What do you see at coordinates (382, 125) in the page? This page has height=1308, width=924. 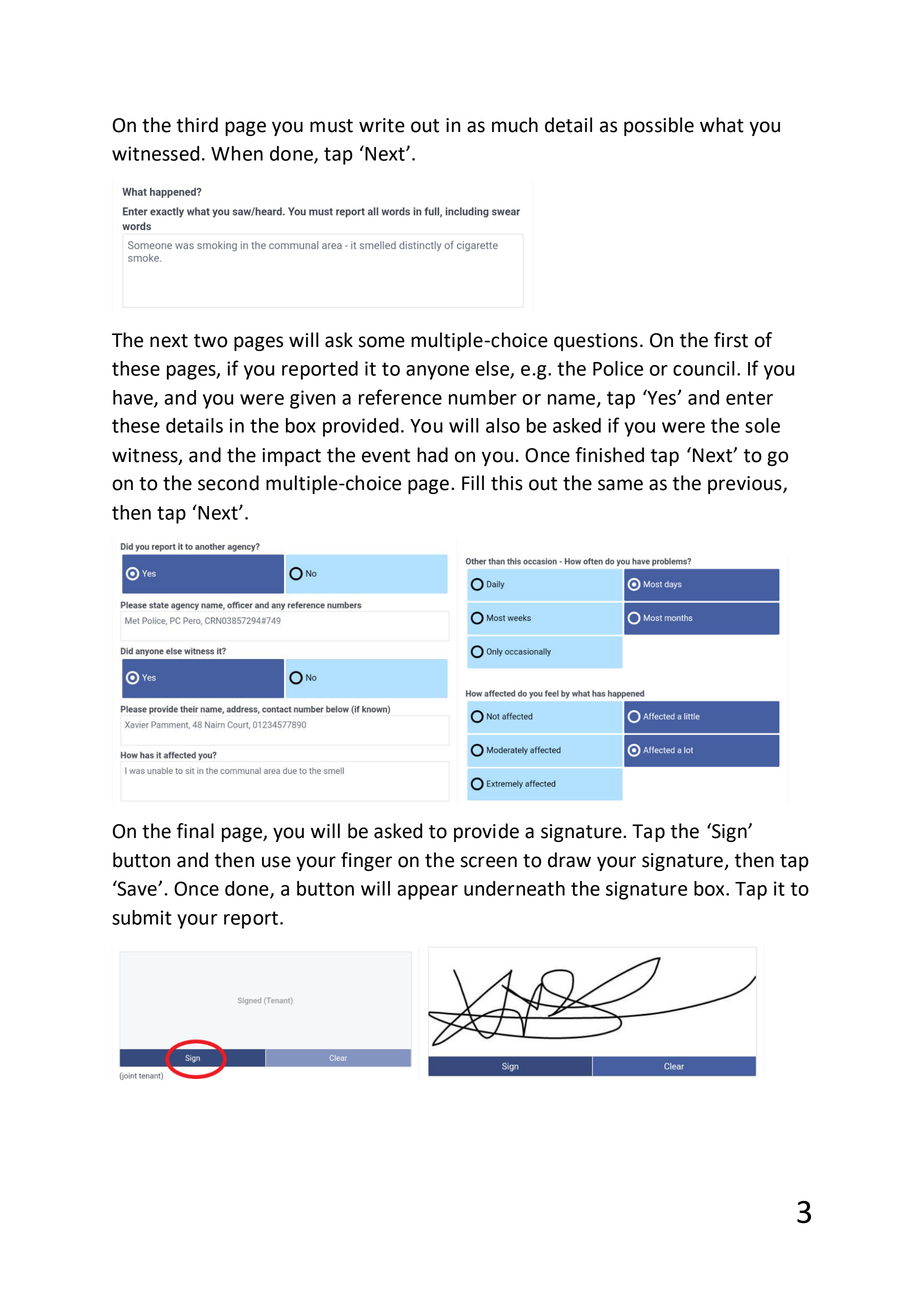 I see `write` at bounding box center [382, 125].
